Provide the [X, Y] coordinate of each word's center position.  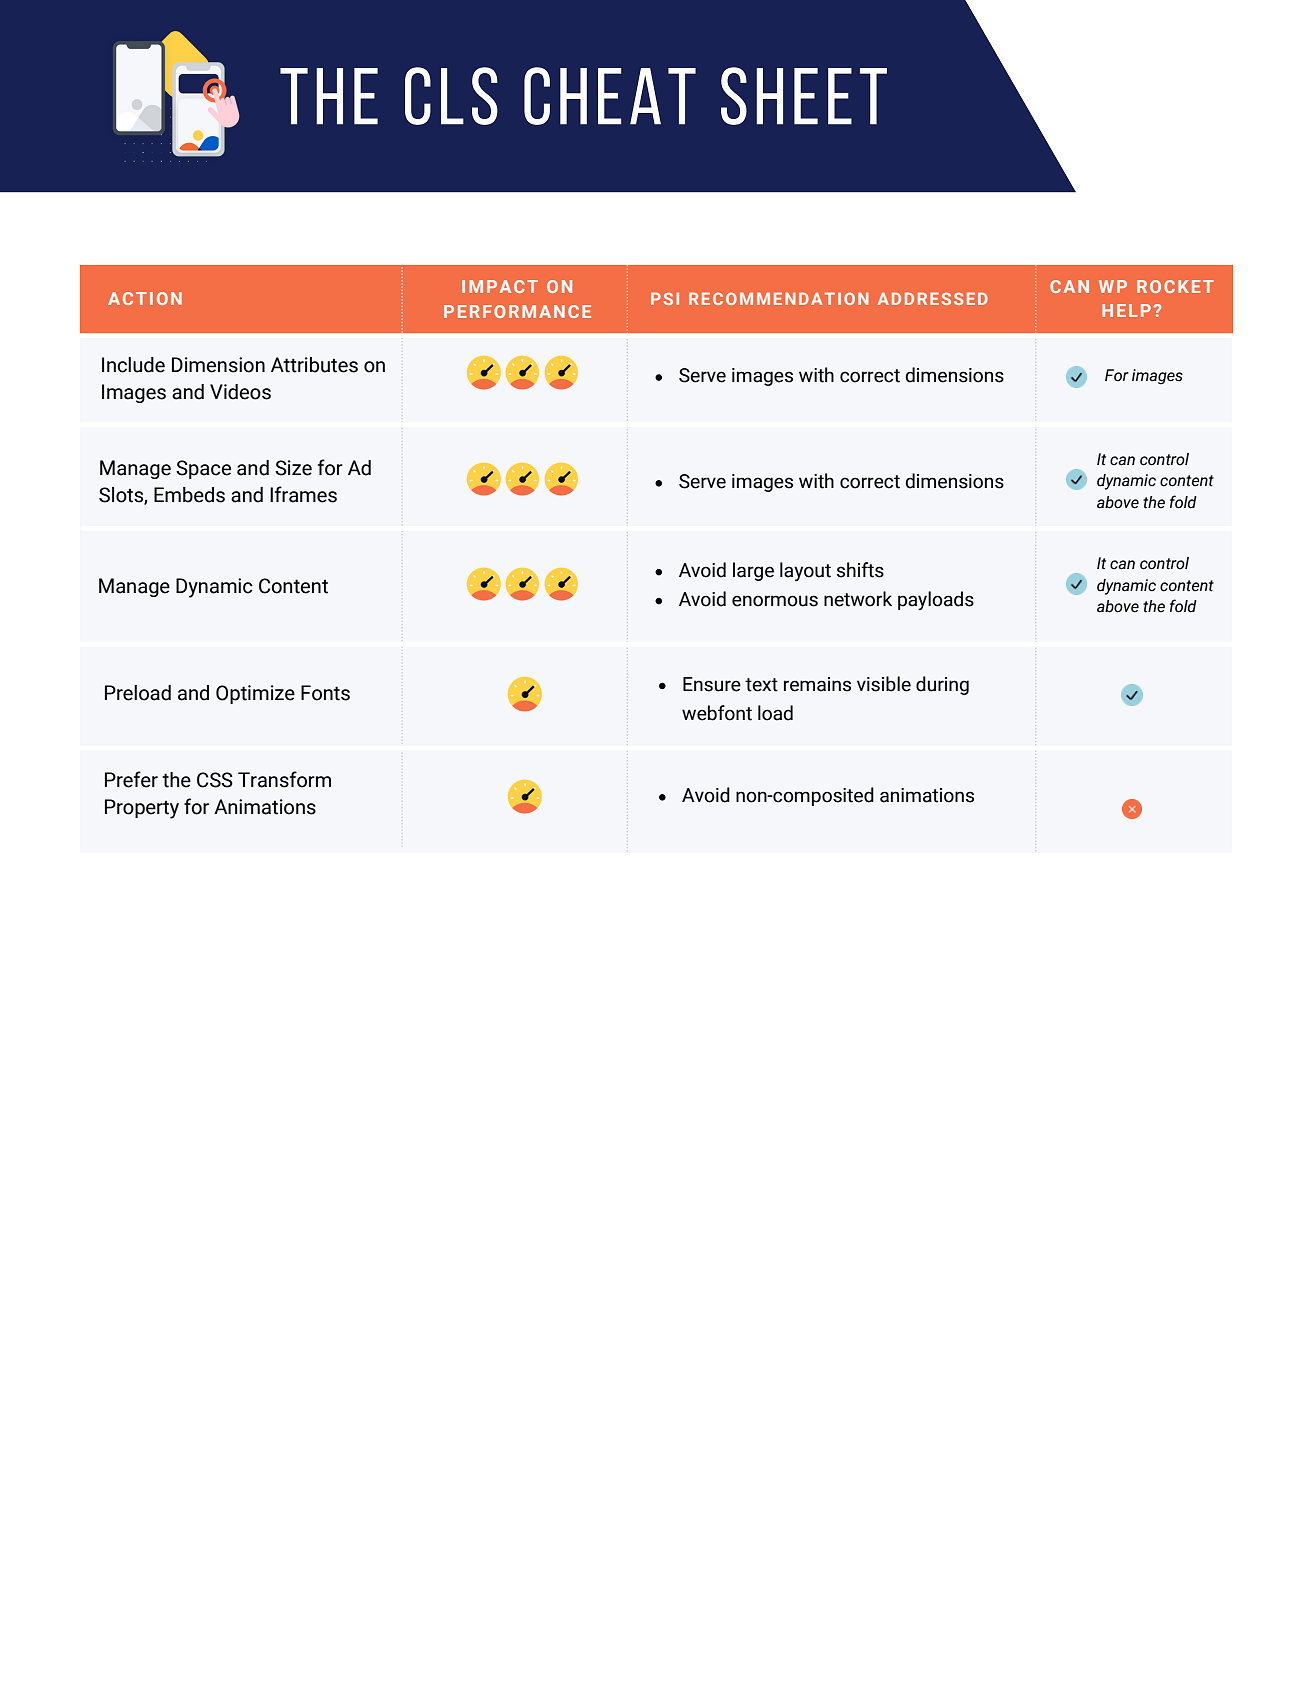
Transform [284, 779]
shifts [860, 570]
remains [817, 684]
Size [293, 468]
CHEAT [610, 96]
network [858, 599]
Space [203, 469]
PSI [665, 298]
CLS [451, 96]
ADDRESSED [932, 298]
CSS [215, 780]
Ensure [712, 684]
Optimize [255, 694]
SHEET [804, 96]
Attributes [314, 365]
